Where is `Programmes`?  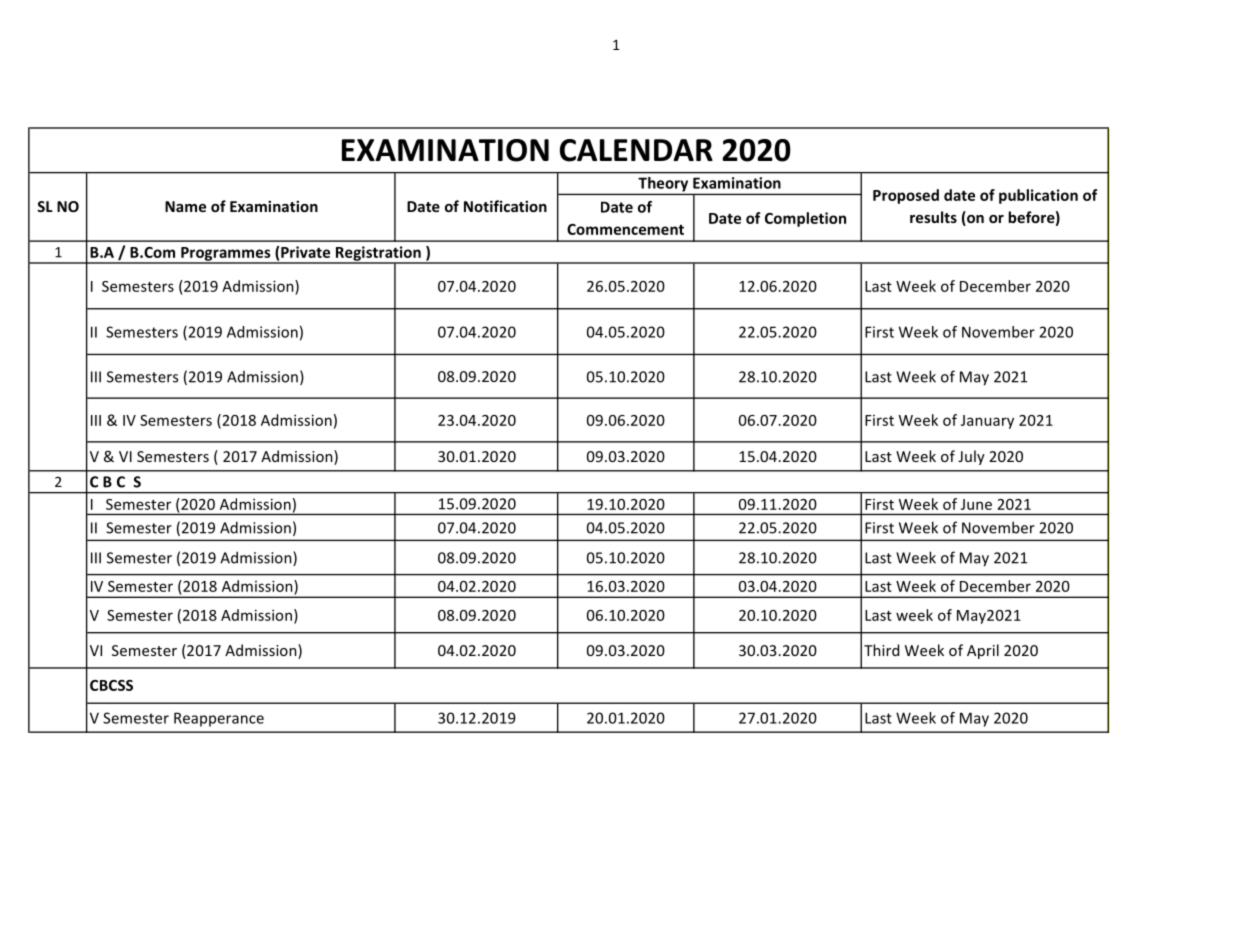 Programmes is located at coordinates (226, 255).
